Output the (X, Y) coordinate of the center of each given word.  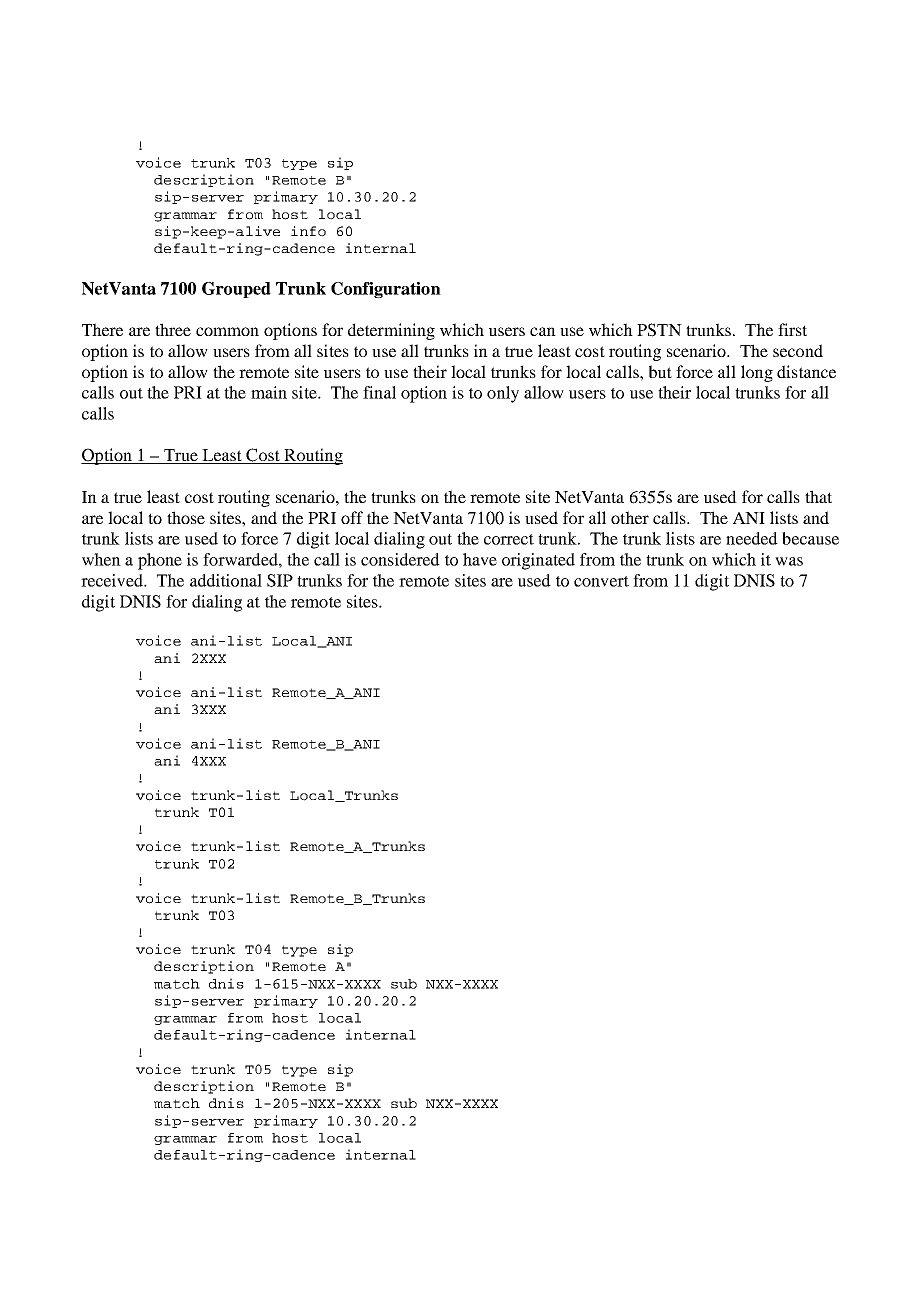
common (227, 331)
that (818, 496)
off (352, 517)
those (186, 517)
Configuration (386, 290)
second (798, 350)
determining (391, 331)
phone (160, 561)
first (792, 329)
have (480, 559)
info (308, 231)
